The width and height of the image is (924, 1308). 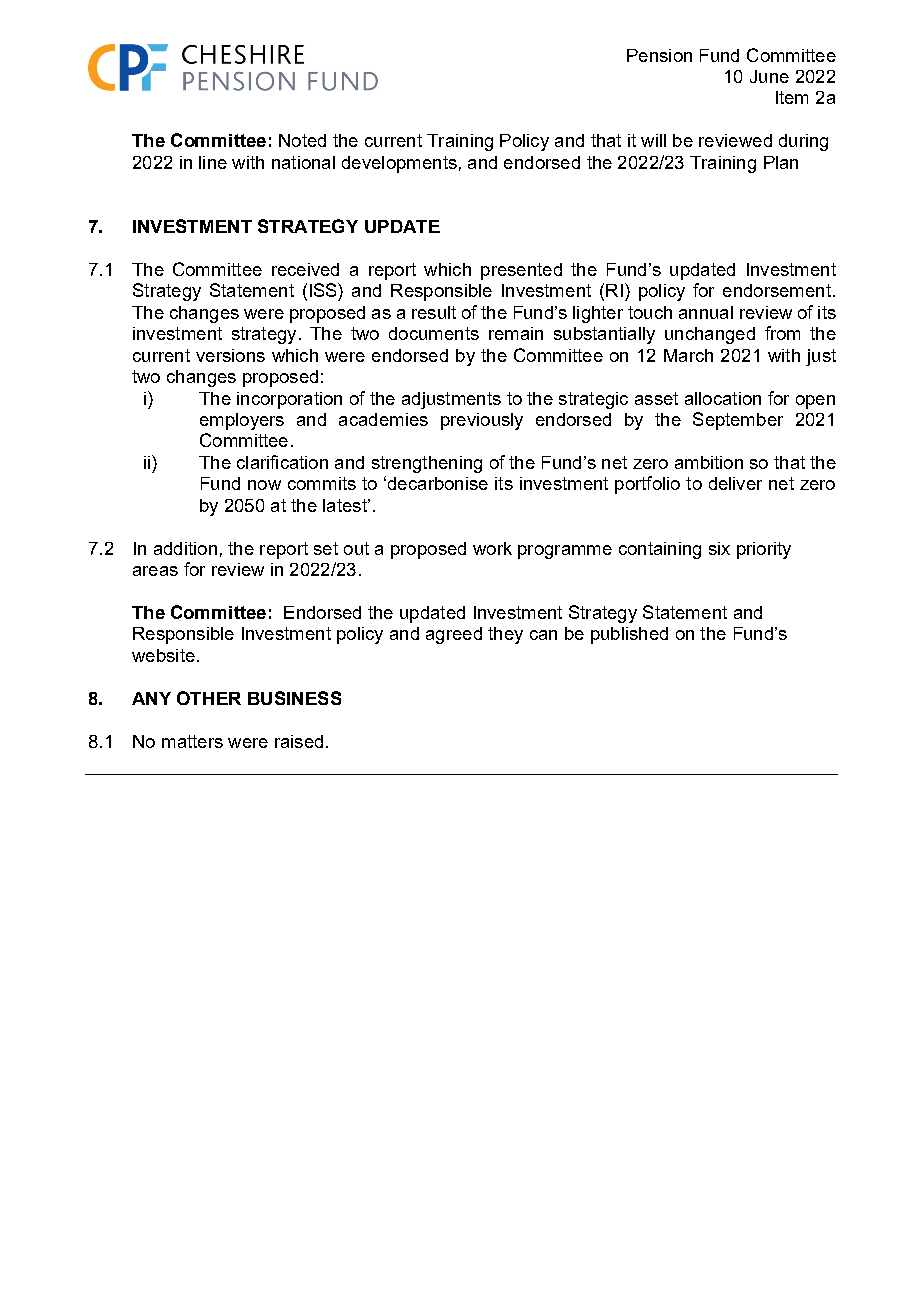 What do you see at coordinates (185, 548) in the image?
I see `addition` at bounding box center [185, 548].
